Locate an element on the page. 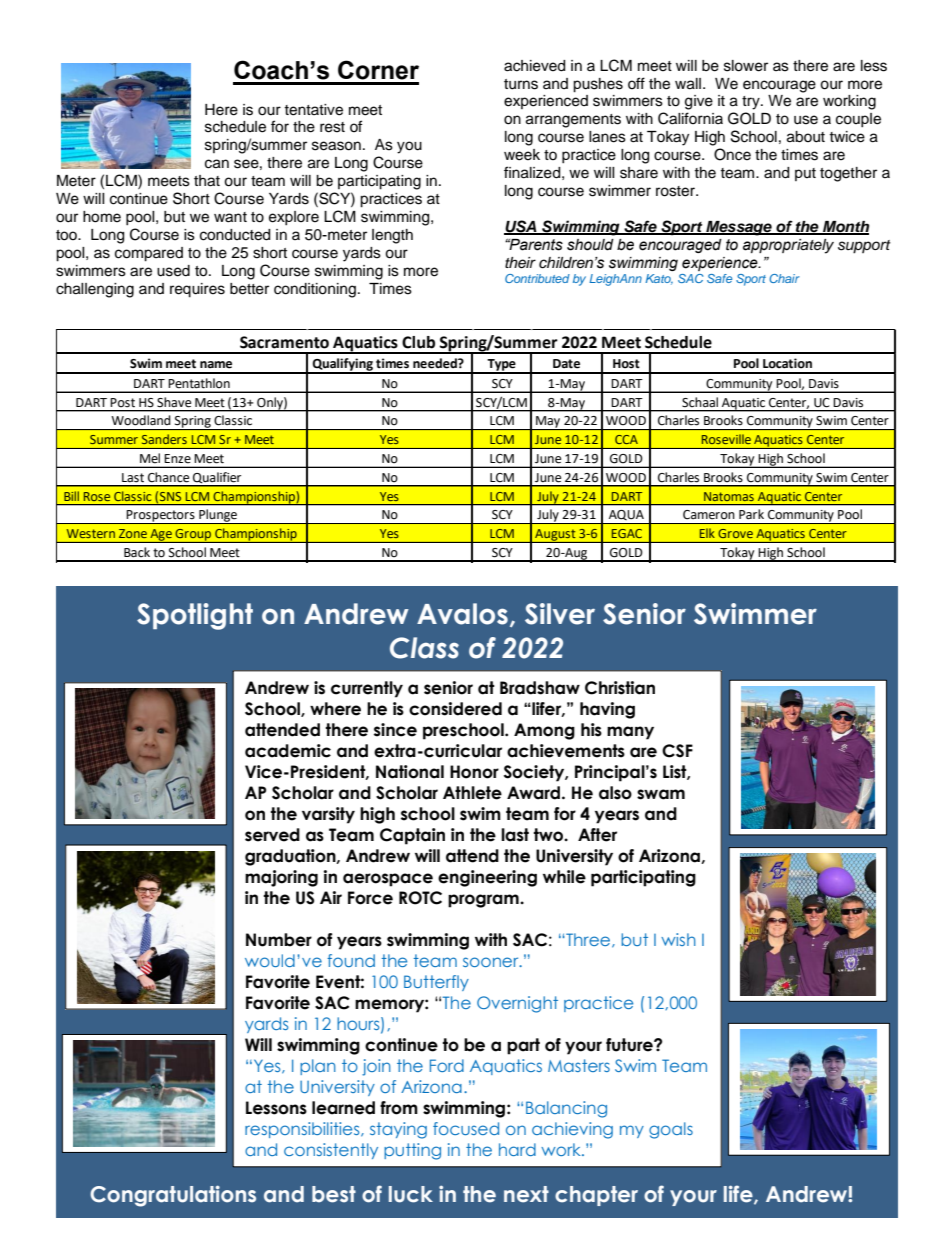 The height and width of the document is (1233, 952). try is located at coordinates (752, 103).
